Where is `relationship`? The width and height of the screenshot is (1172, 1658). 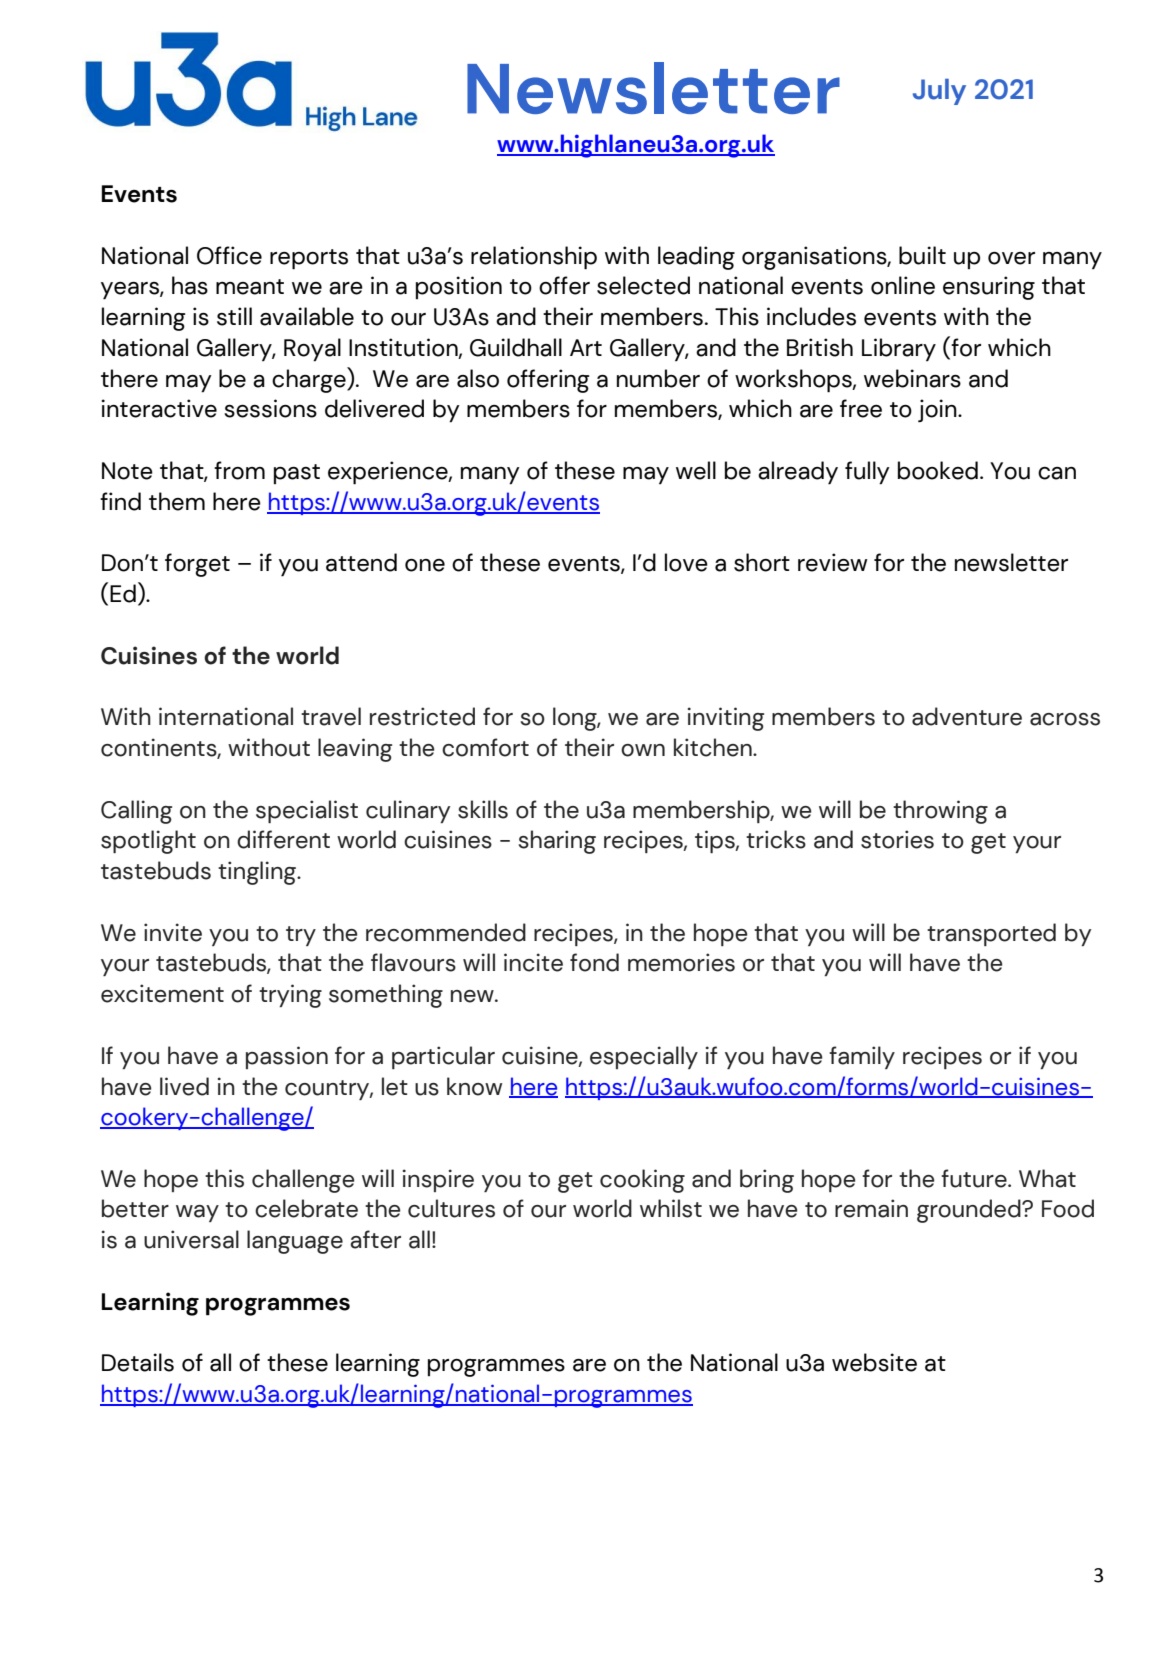
relationship is located at coordinates (534, 258).
